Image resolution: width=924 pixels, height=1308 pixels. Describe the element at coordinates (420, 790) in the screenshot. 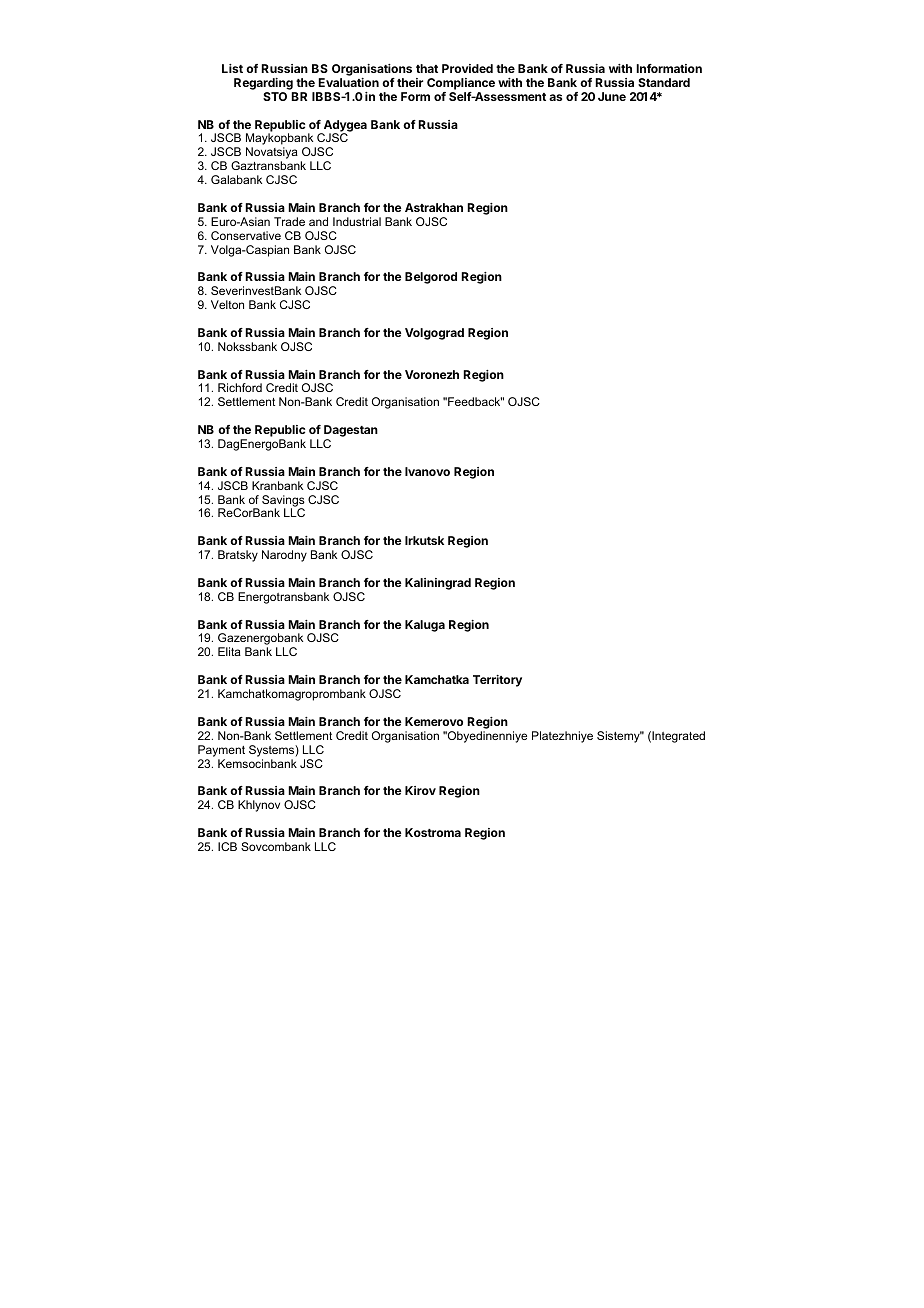

I see `Kirov` at that location.
